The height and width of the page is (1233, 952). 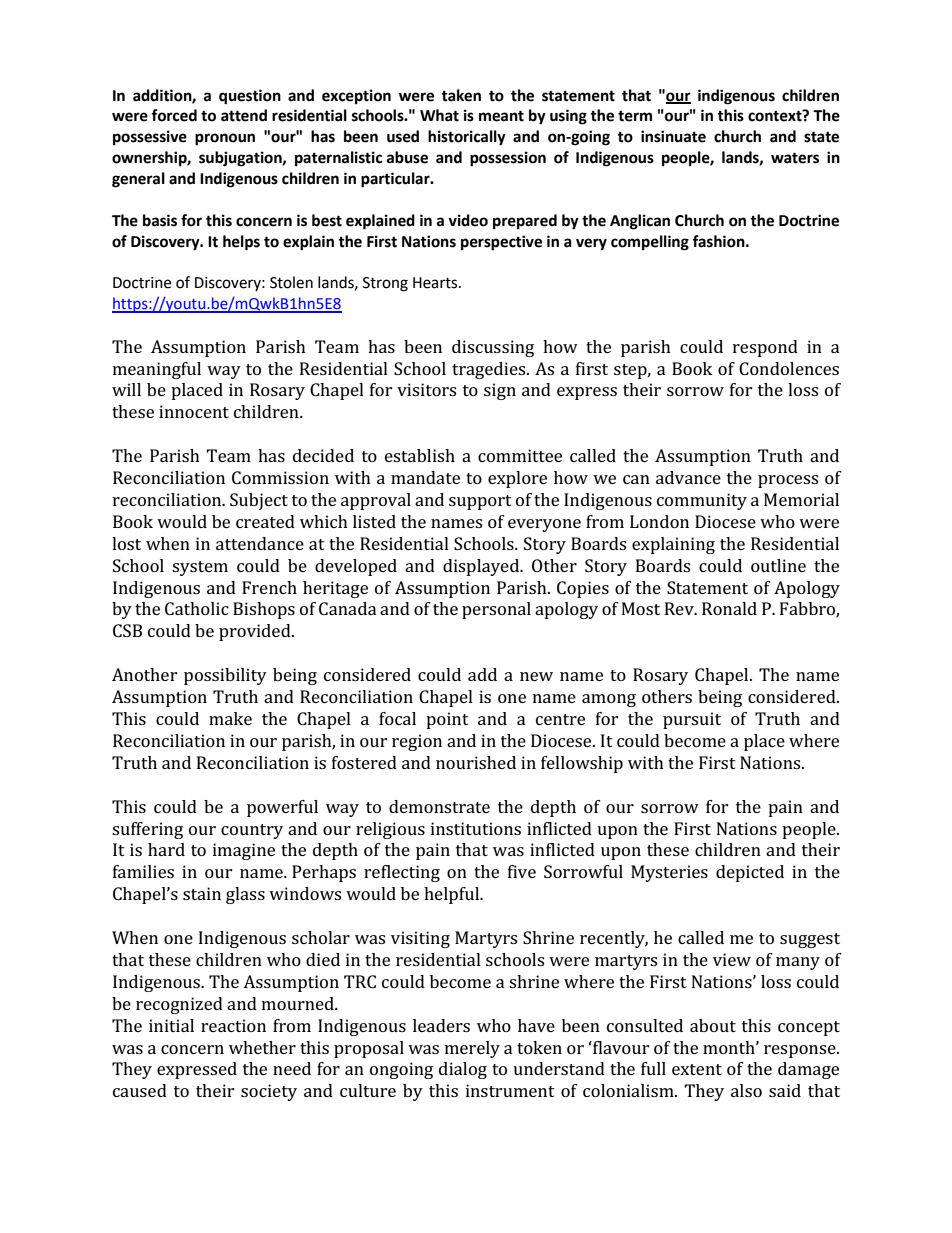 I want to click on historically, so click(x=467, y=138).
